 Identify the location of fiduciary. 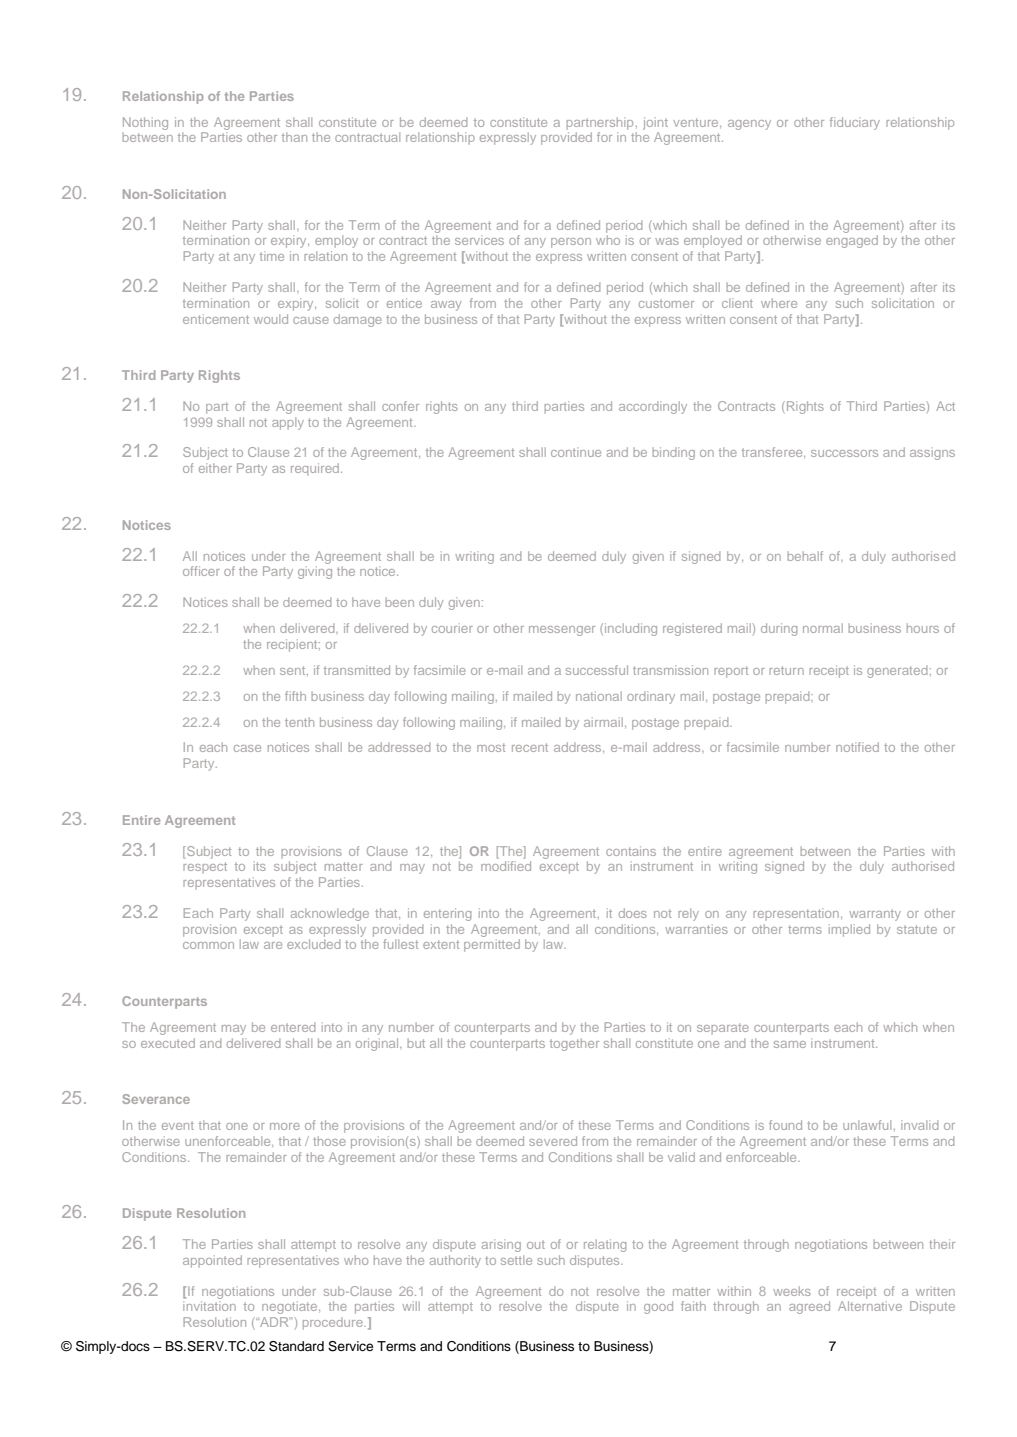
(855, 123).
